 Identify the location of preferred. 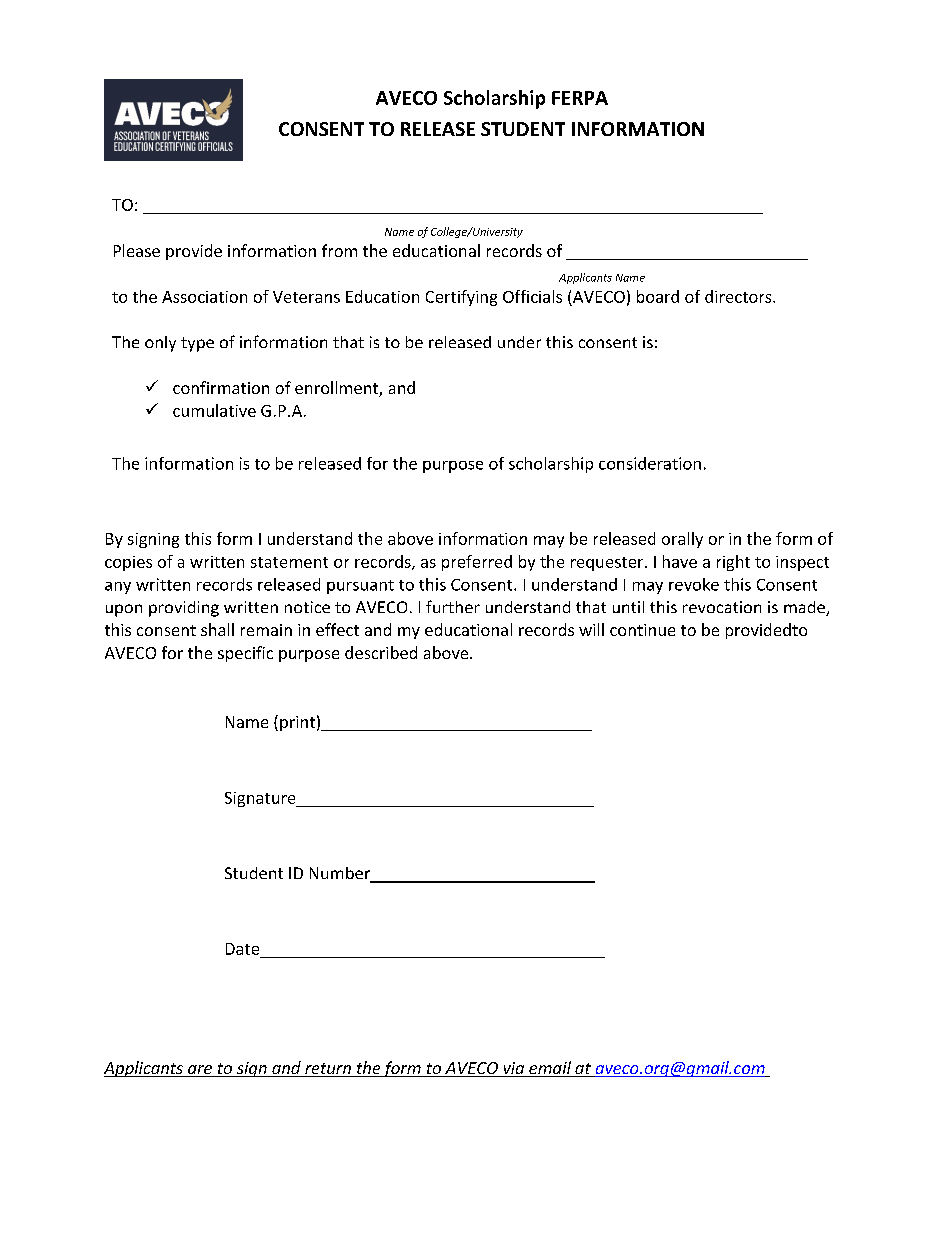
(477, 563).
